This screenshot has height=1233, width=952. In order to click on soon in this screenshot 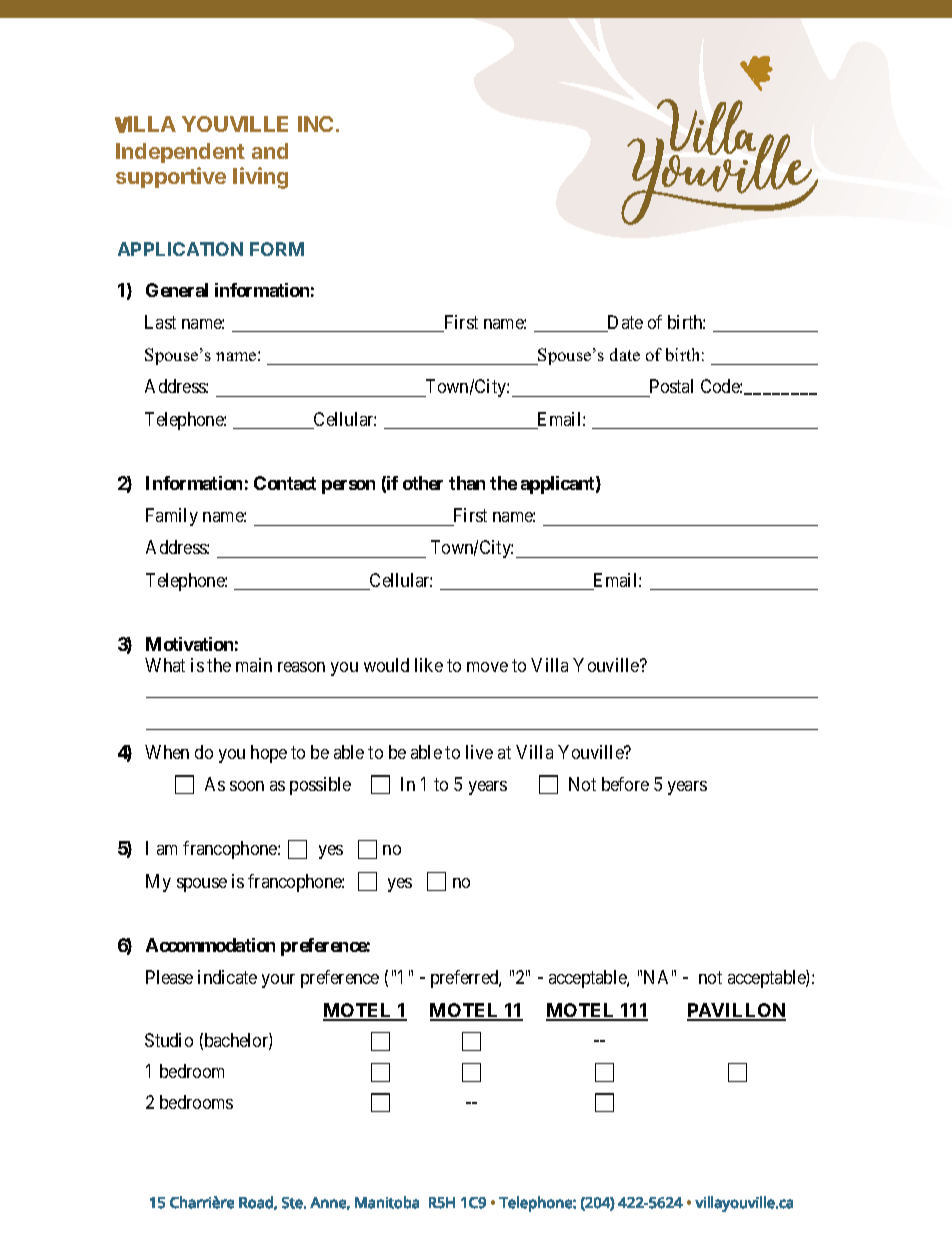, I will do `click(247, 786)`.
